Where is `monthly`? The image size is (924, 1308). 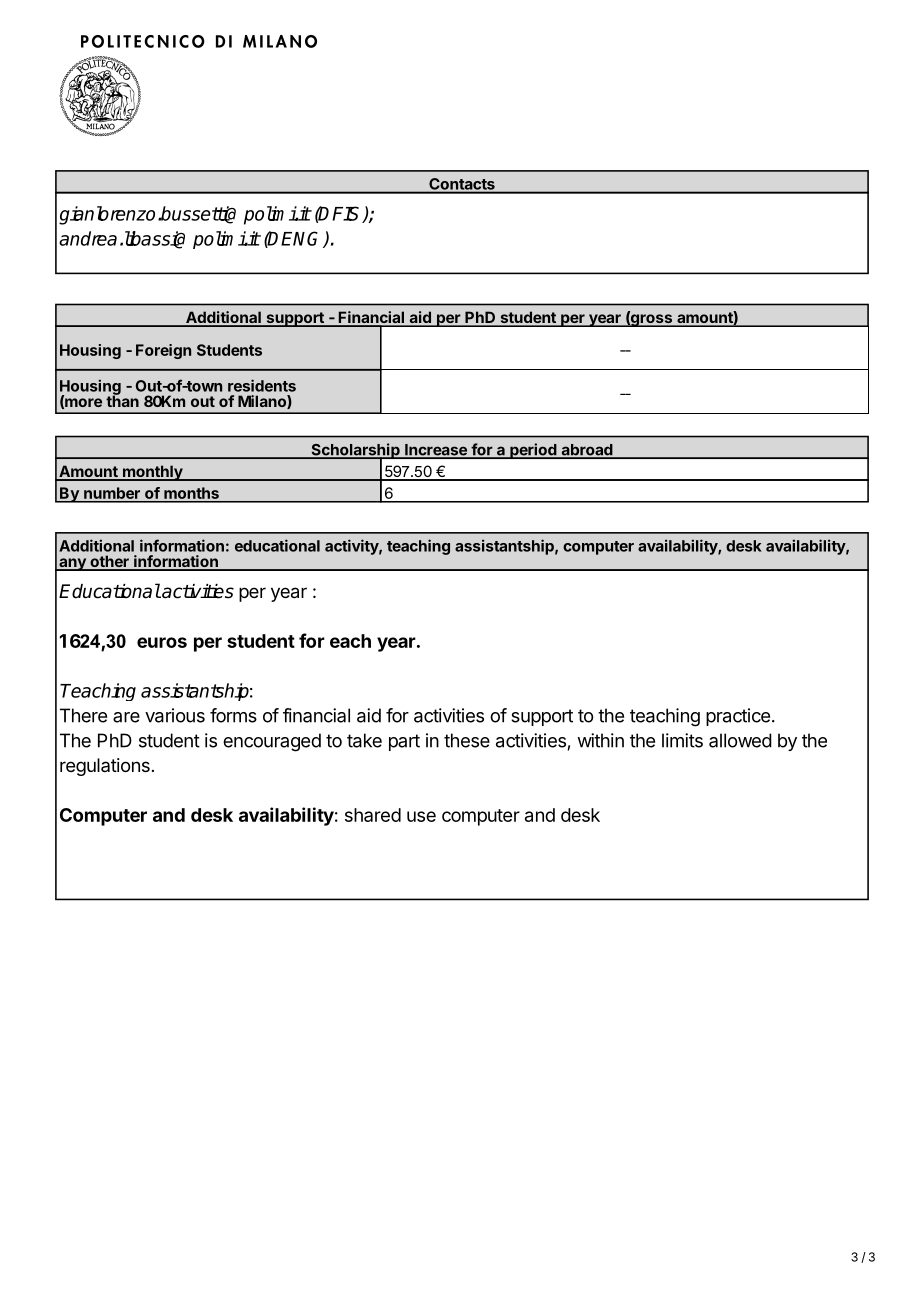 monthly is located at coordinates (153, 473).
